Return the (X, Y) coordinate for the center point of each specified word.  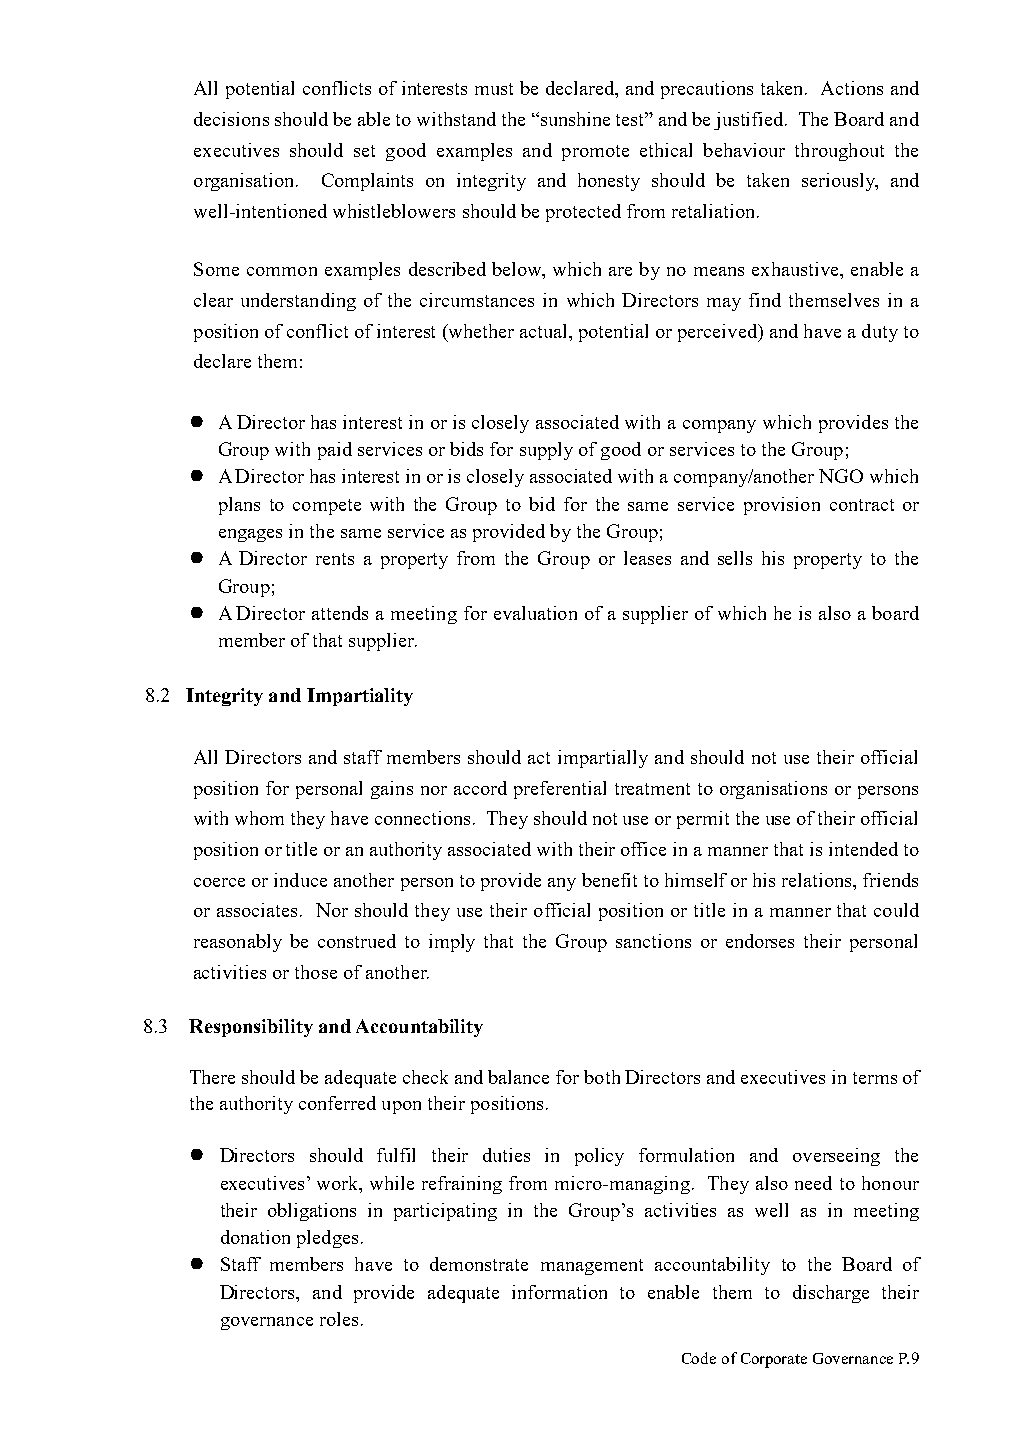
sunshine (575, 119)
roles (339, 1319)
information (559, 1292)
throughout (839, 152)
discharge (831, 1294)
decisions (231, 119)
